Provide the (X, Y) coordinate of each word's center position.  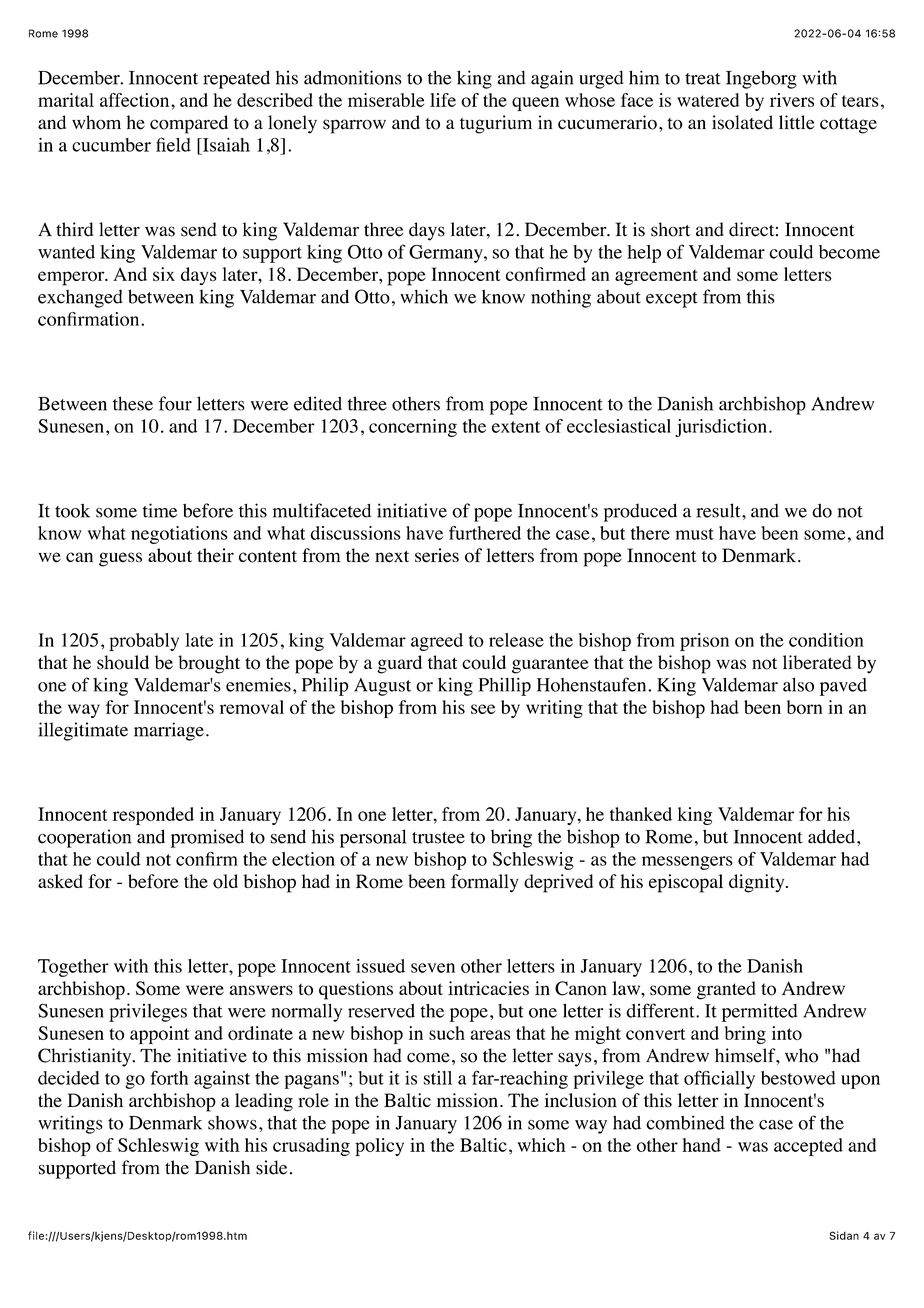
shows (232, 1123)
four (175, 403)
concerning (413, 428)
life (443, 100)
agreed (437, 642)
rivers (792, 100)
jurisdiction (721, 428)
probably (144, 642)
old (225, 881)
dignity (758, 883)
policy (379, 1147)
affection (136, 100)
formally (485, 883)
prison (704, 642)
